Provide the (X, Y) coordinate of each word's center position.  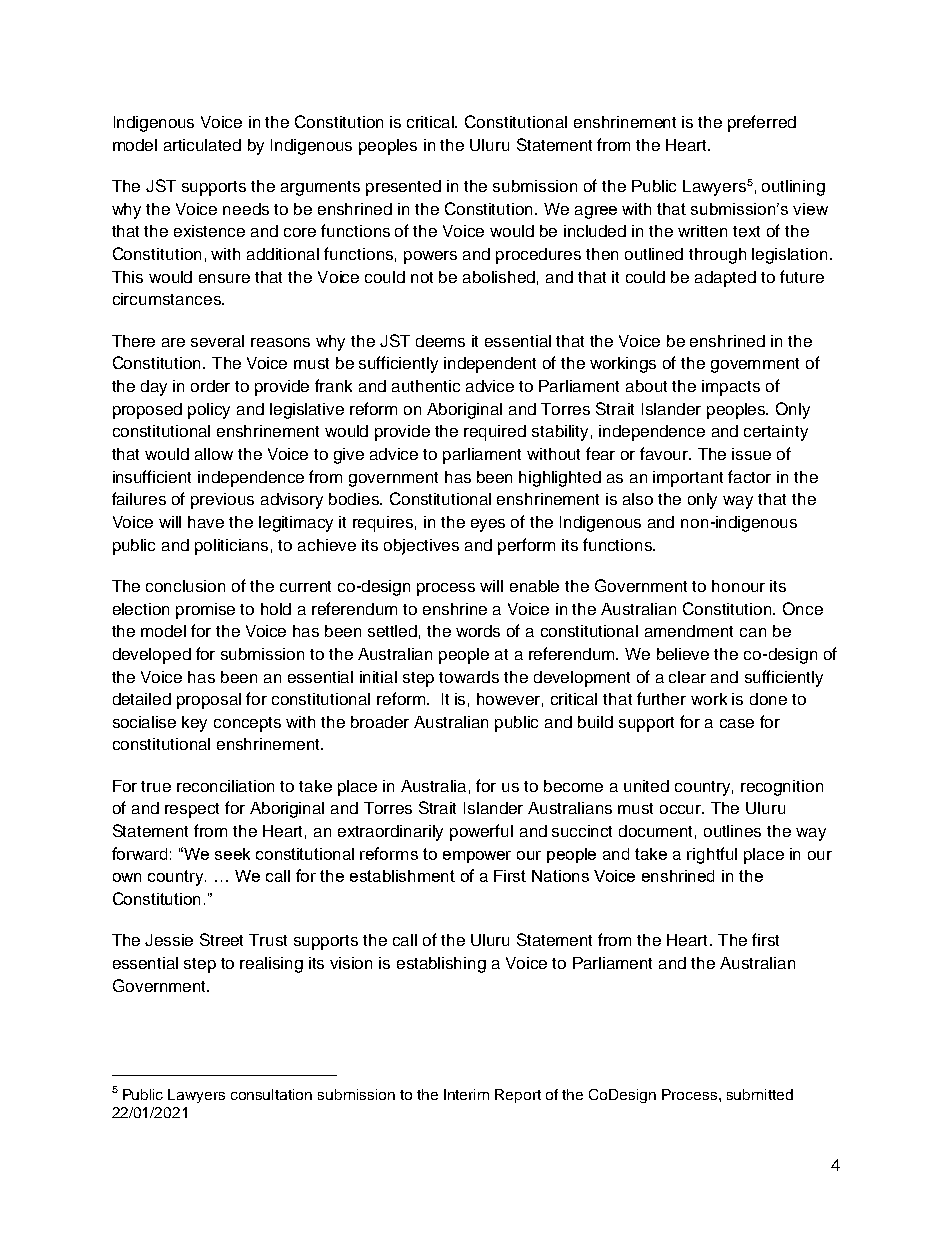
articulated (202, 145)
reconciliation (225, 786)
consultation (271, 1094)
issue (751, 454)
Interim (466, 1094)
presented (403, 188)
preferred (762, 123)
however (510, 700)
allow (214, 454)
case (737, 723)
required (495, 433)
